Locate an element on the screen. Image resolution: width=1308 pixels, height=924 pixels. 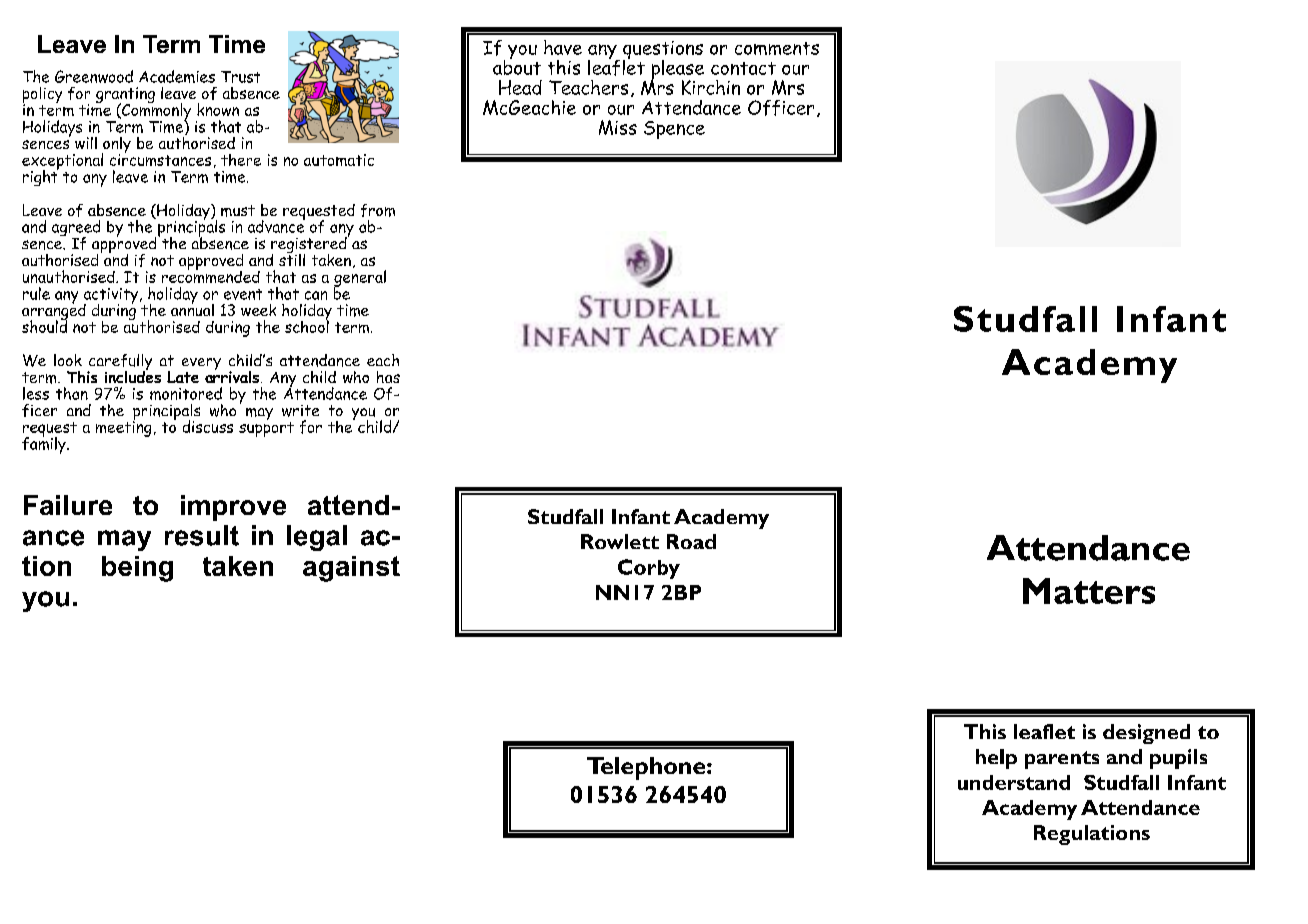
Road is located at coordinates (691, 541).
